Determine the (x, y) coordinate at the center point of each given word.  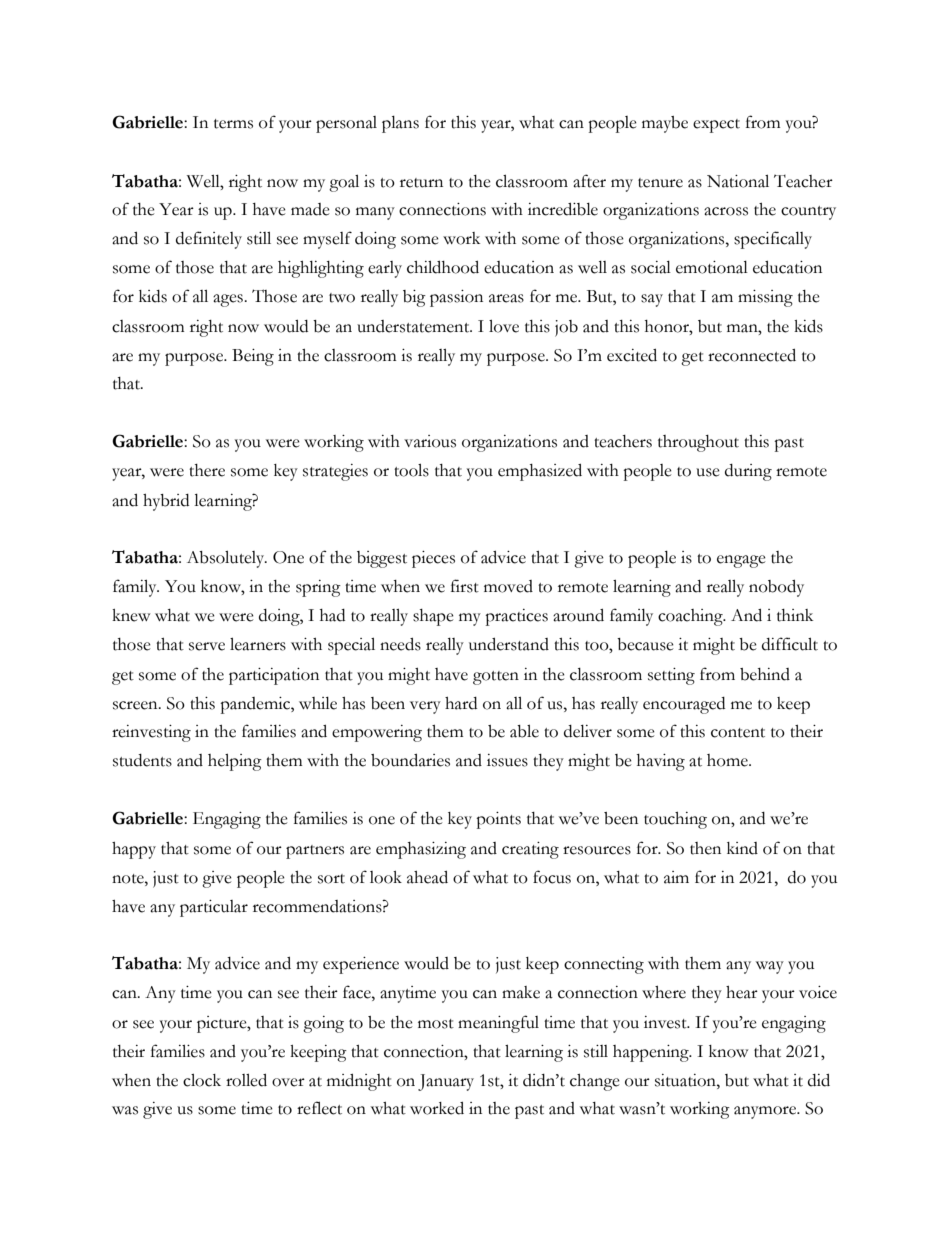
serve (207, 646)
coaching (691, 617)
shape (433, 617)
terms (233, 124)
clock (202, 1080)
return (421, 183)
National (738, 181)
